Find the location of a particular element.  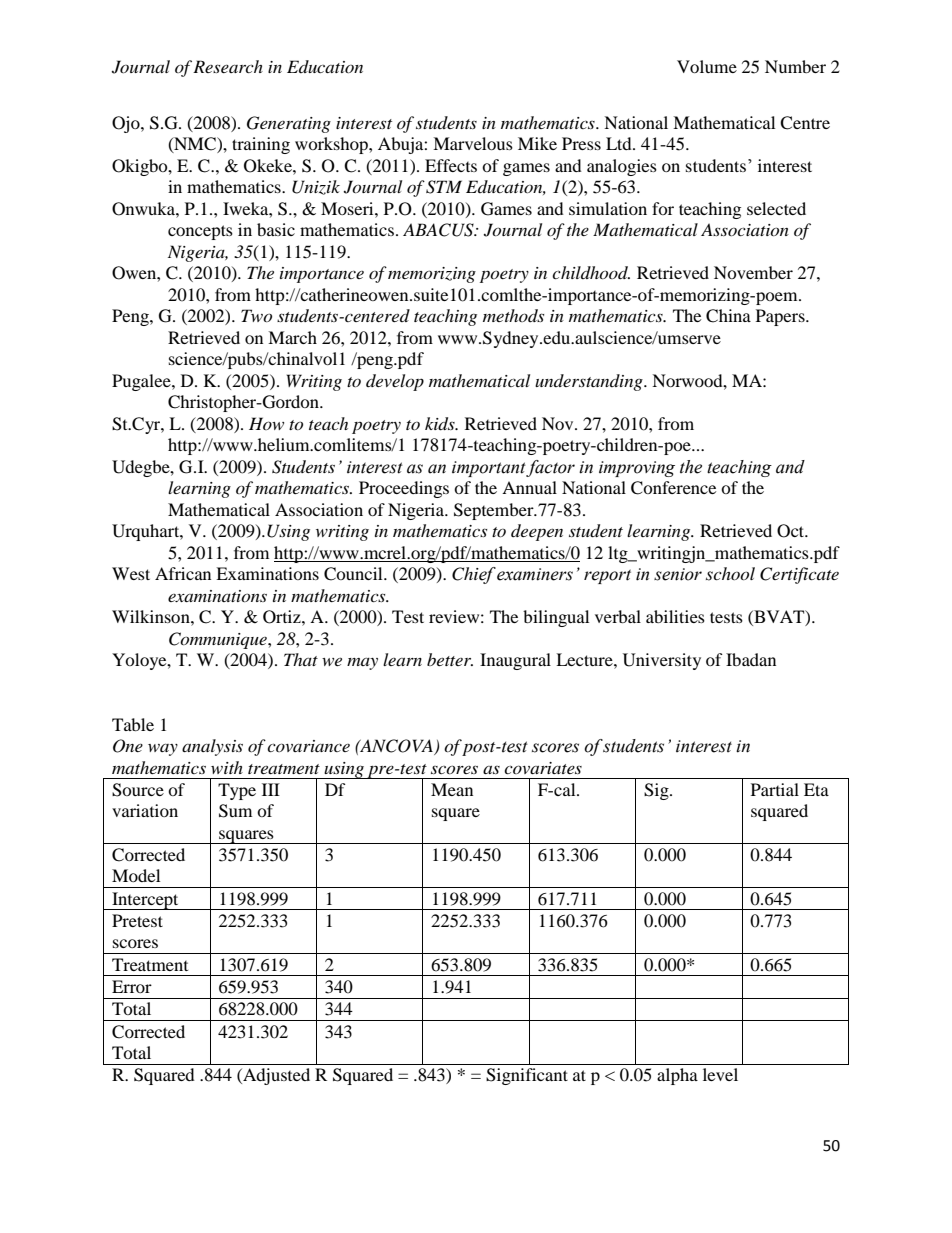

African is located at coordinates (183, 573).
